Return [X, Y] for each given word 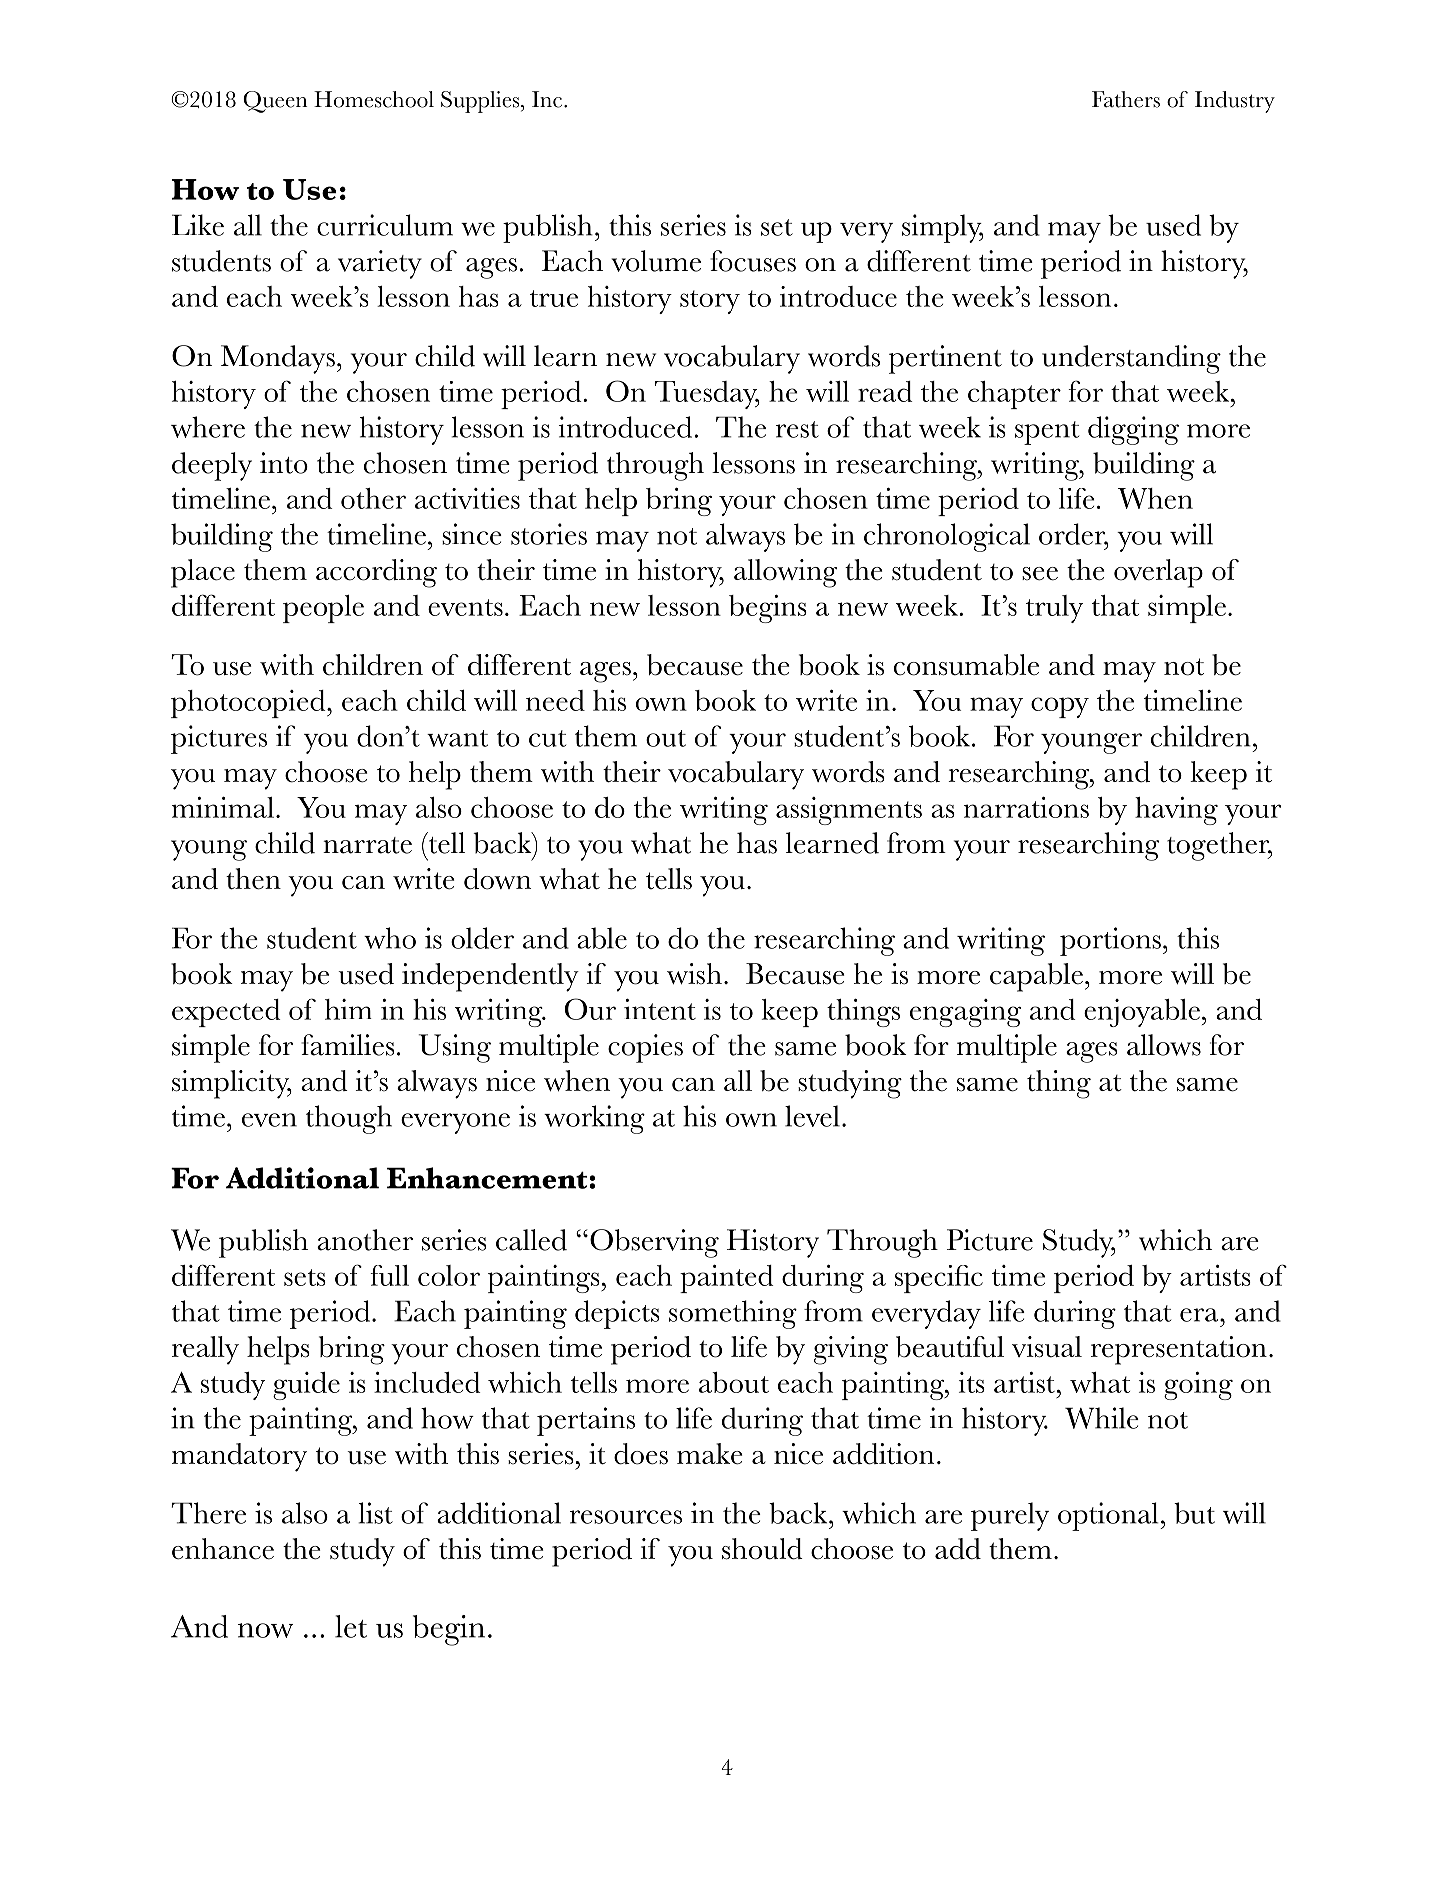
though [349, 1119]
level [812, 1116]
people [323, 609]
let [351, 1626]
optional [1109, 1516]
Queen [275, 102]
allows [1164, 1045]
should [762, 1549]
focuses [753, 261]
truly [1054, 609]
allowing [785, 573]
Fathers [1126, 99]
